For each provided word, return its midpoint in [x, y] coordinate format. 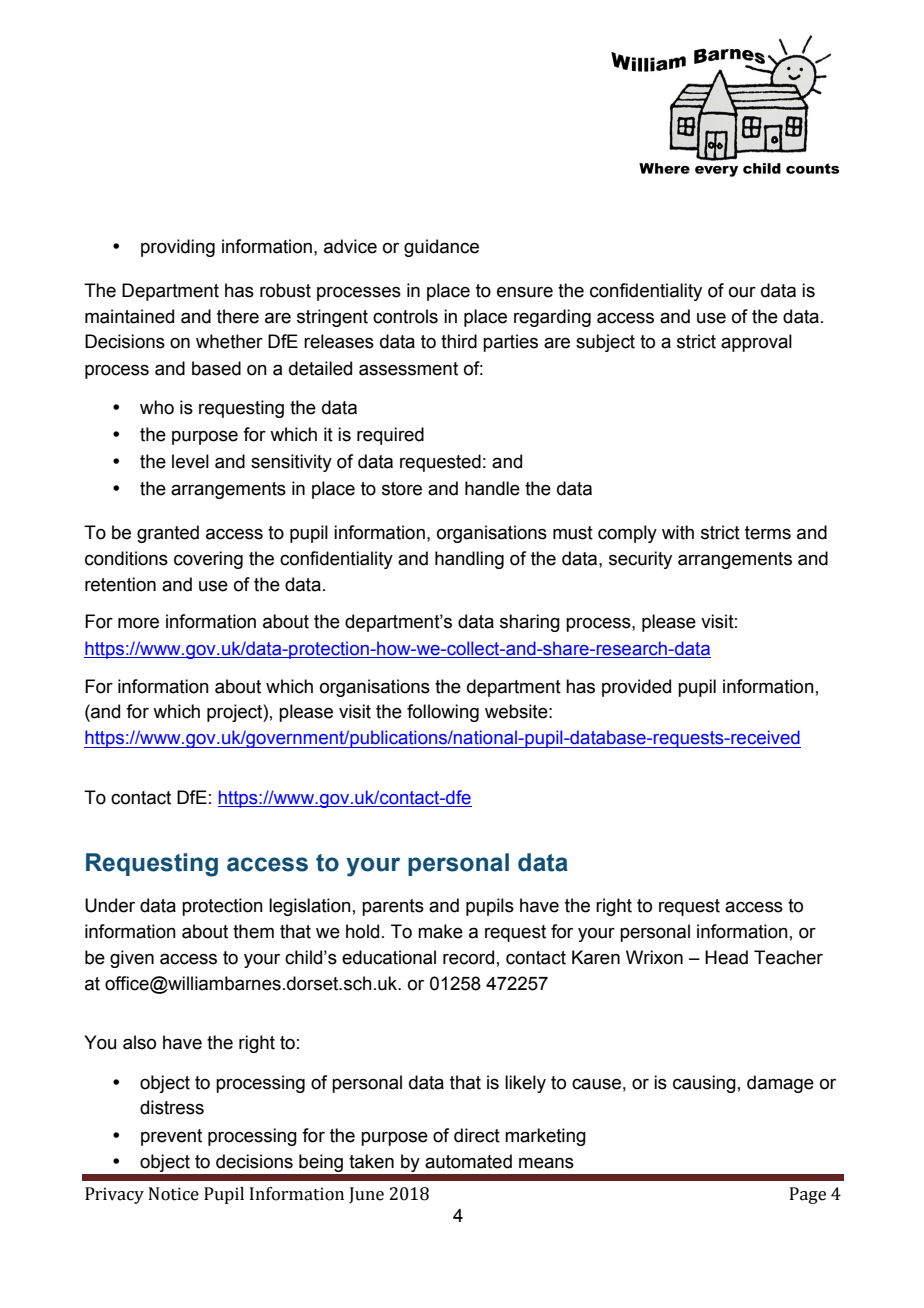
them [253, 931]
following [443, 713]
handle [492, 488]
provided [636, 688]
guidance [441, 248]
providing [178, 248]
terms [768, 533]
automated [468, 1161]
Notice [174, 1194]
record [468, 957]
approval [756, 343]
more [138, 623]
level [190, 461]
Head [726, 957]
